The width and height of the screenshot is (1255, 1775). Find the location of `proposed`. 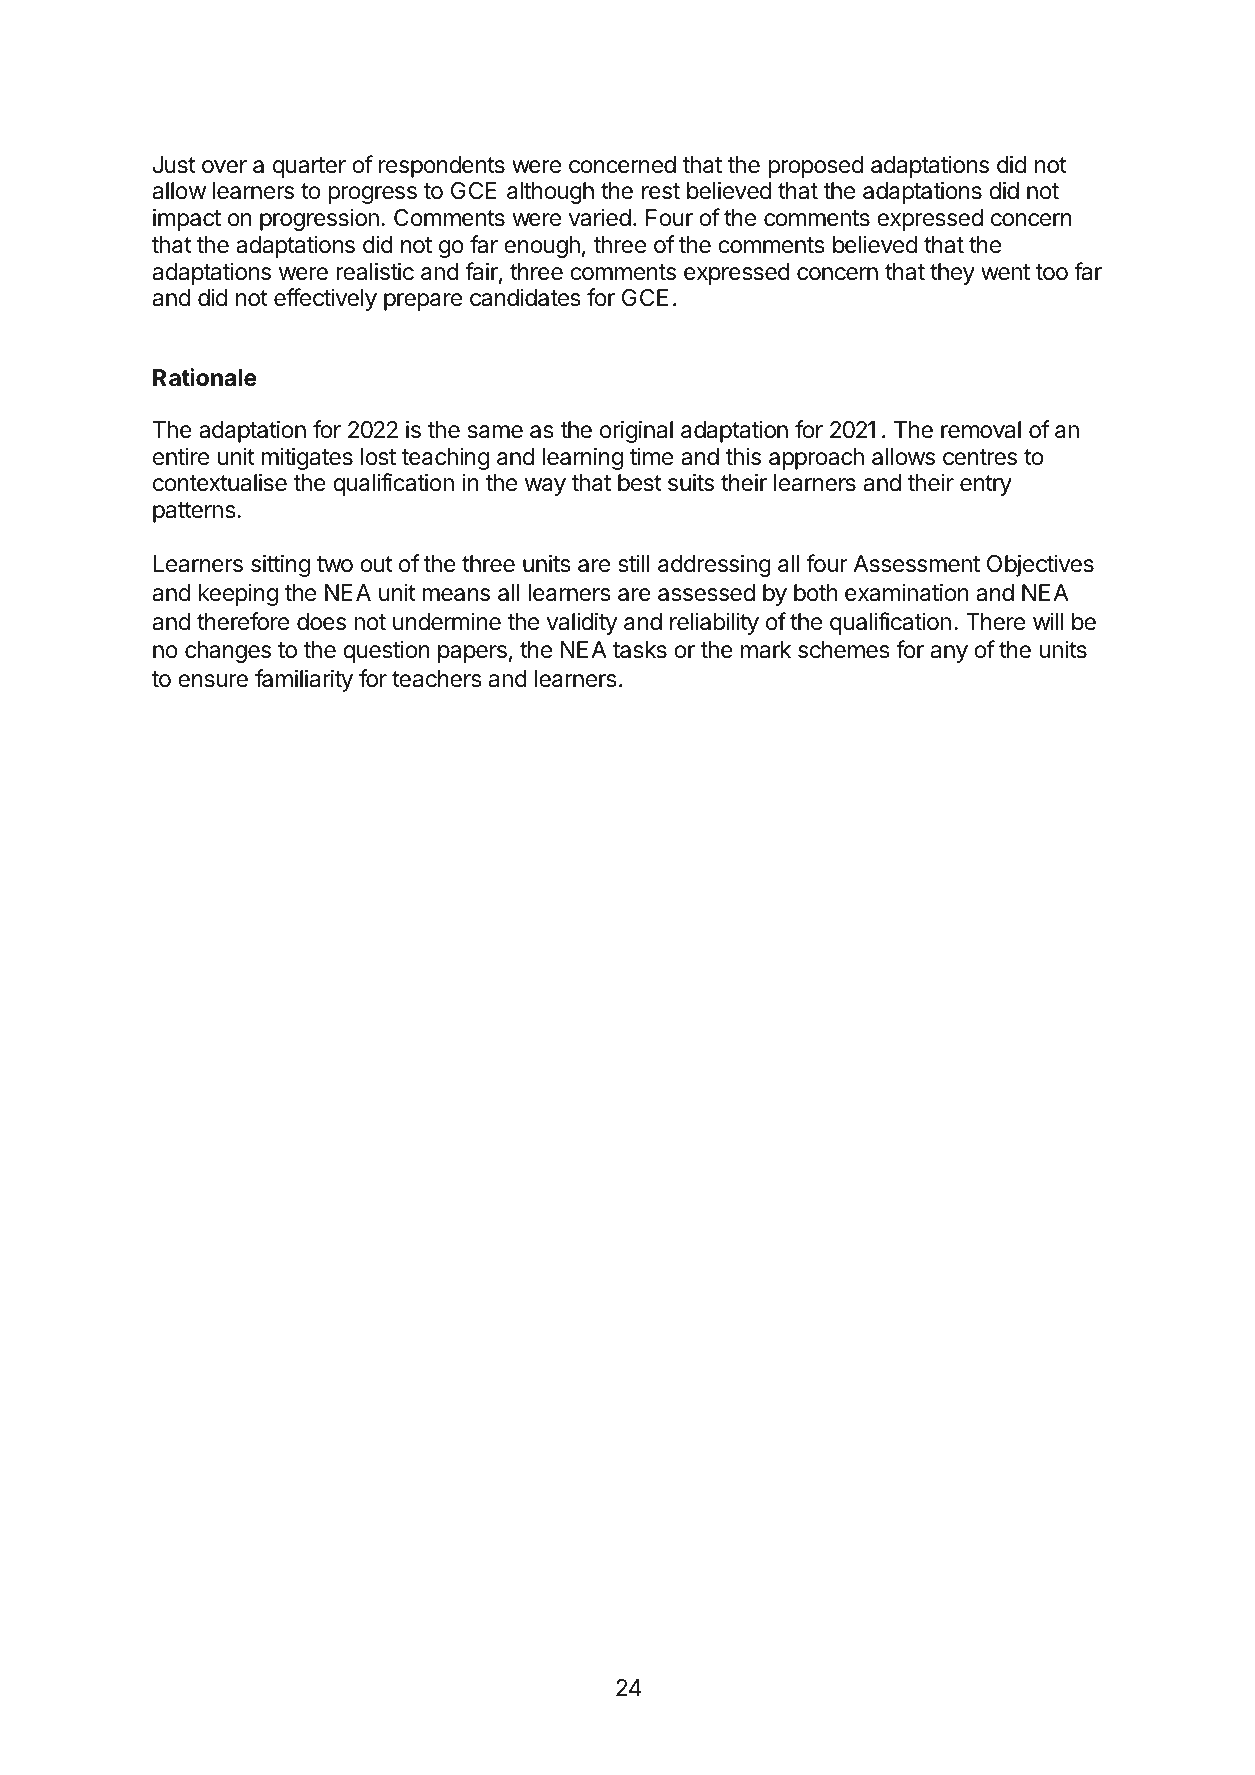

proposed is located at coordinates (815, 167).
